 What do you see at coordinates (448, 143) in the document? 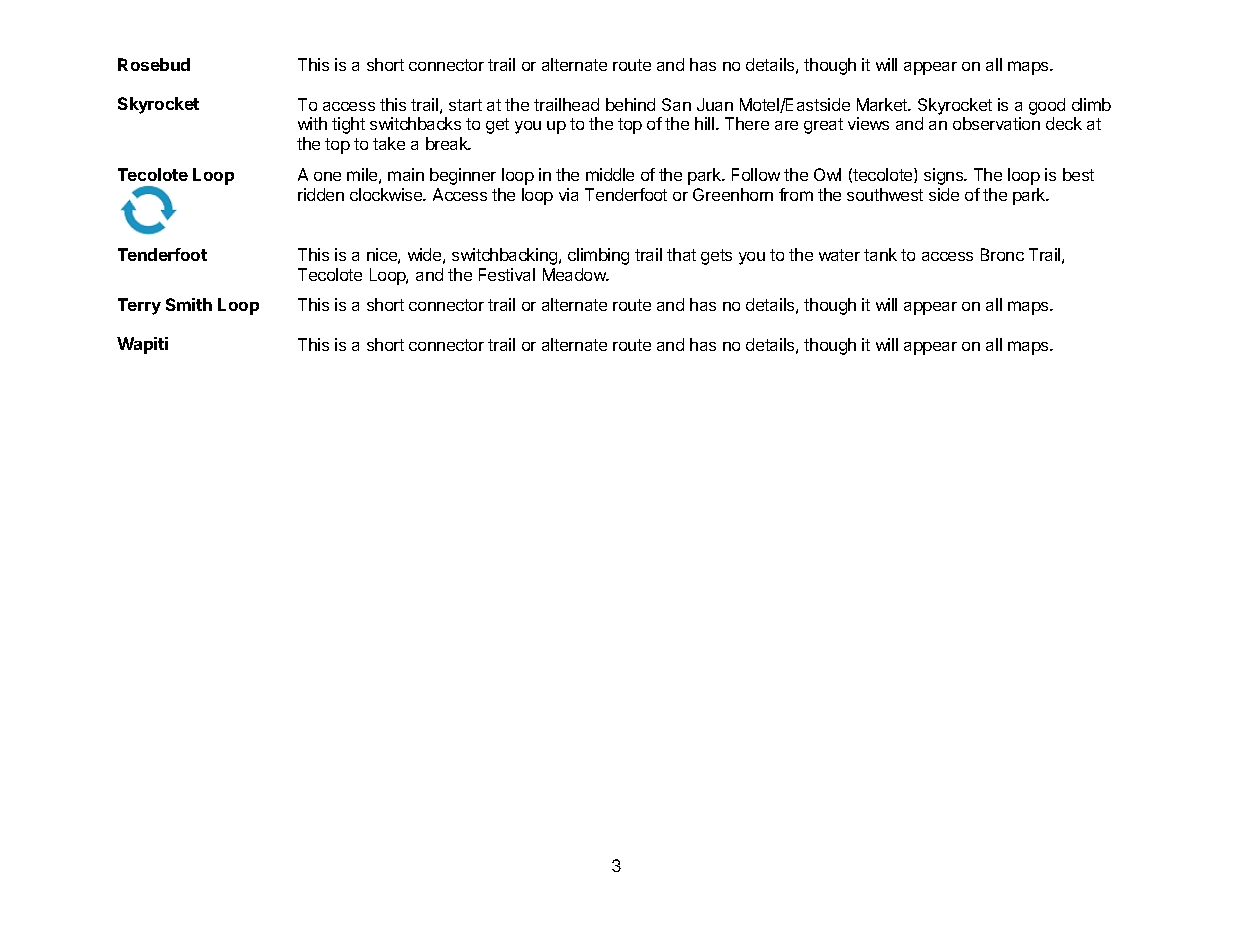
I see `break` at bounding box center [448, 143].
